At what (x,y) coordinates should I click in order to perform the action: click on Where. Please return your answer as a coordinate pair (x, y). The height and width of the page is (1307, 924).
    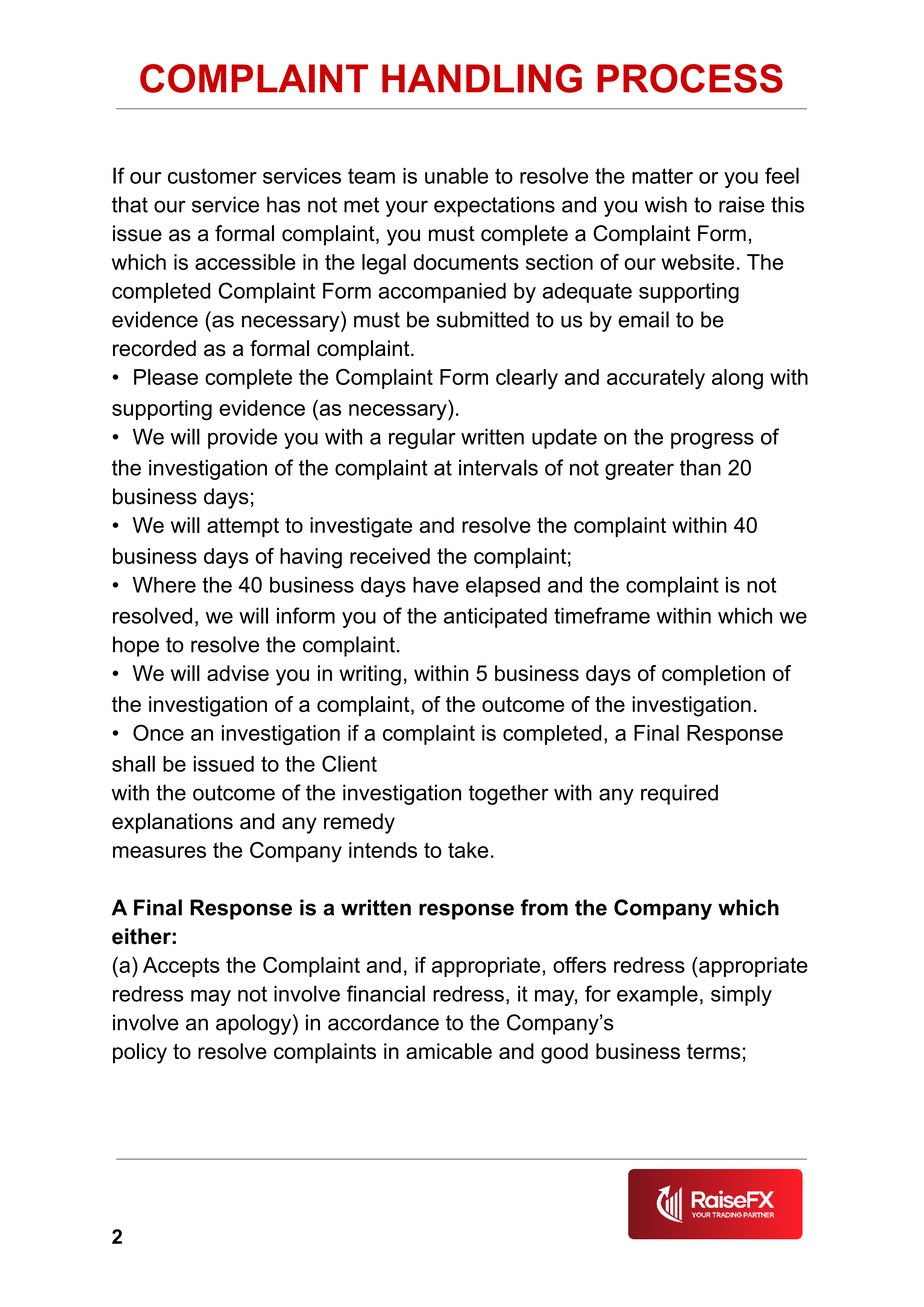
    Looking at the image, I should click on (164, 585).
